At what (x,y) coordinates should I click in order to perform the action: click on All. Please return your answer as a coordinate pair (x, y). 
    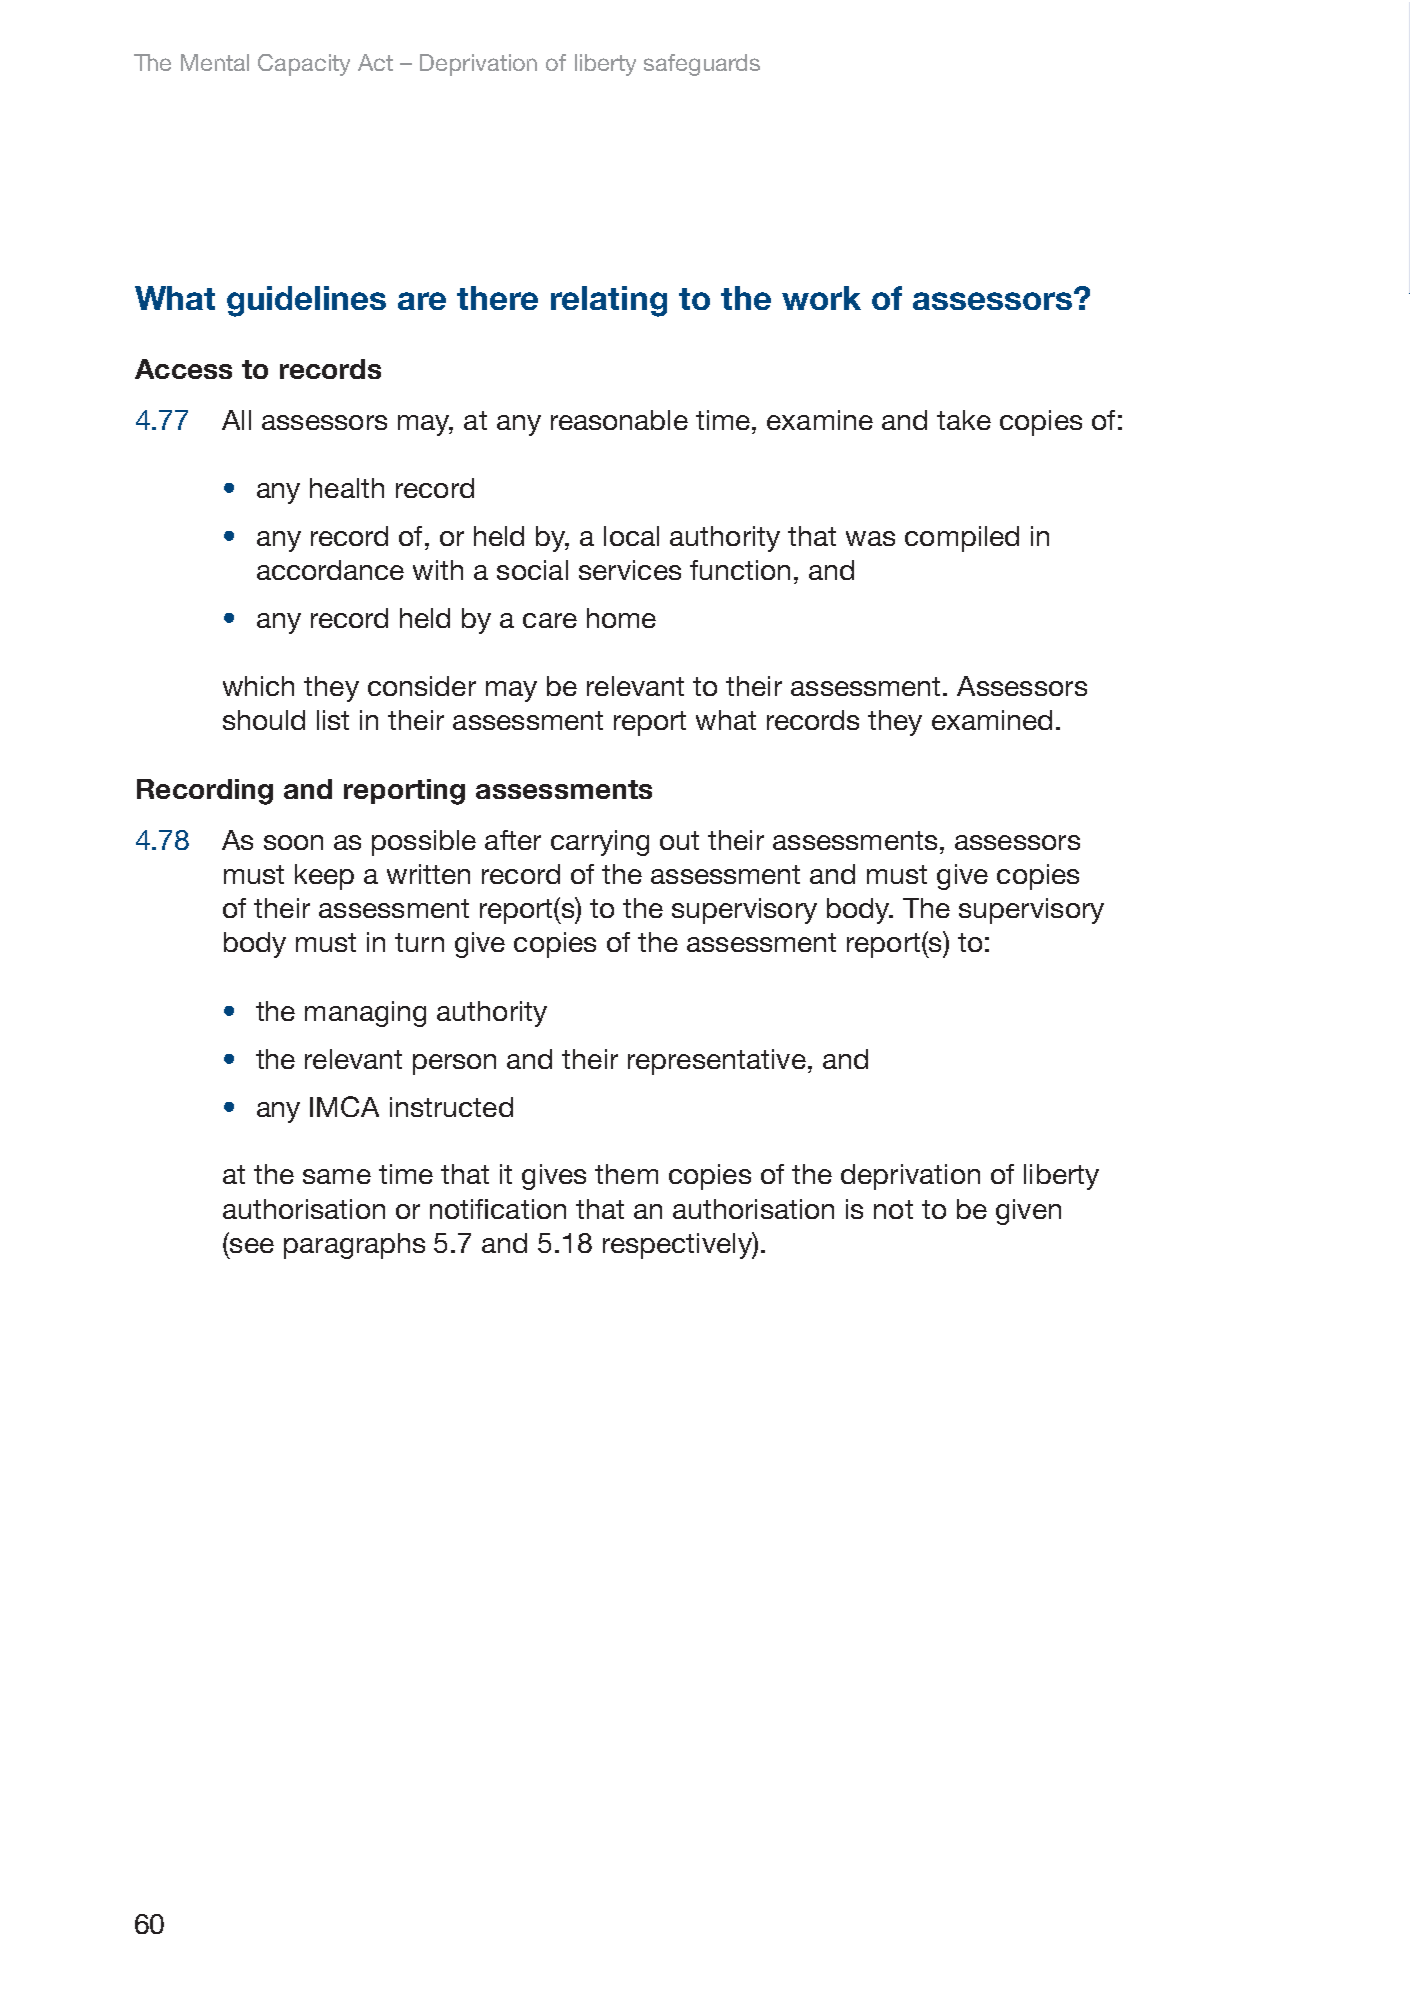
    Looking at the image, I should click on (236, 420).
